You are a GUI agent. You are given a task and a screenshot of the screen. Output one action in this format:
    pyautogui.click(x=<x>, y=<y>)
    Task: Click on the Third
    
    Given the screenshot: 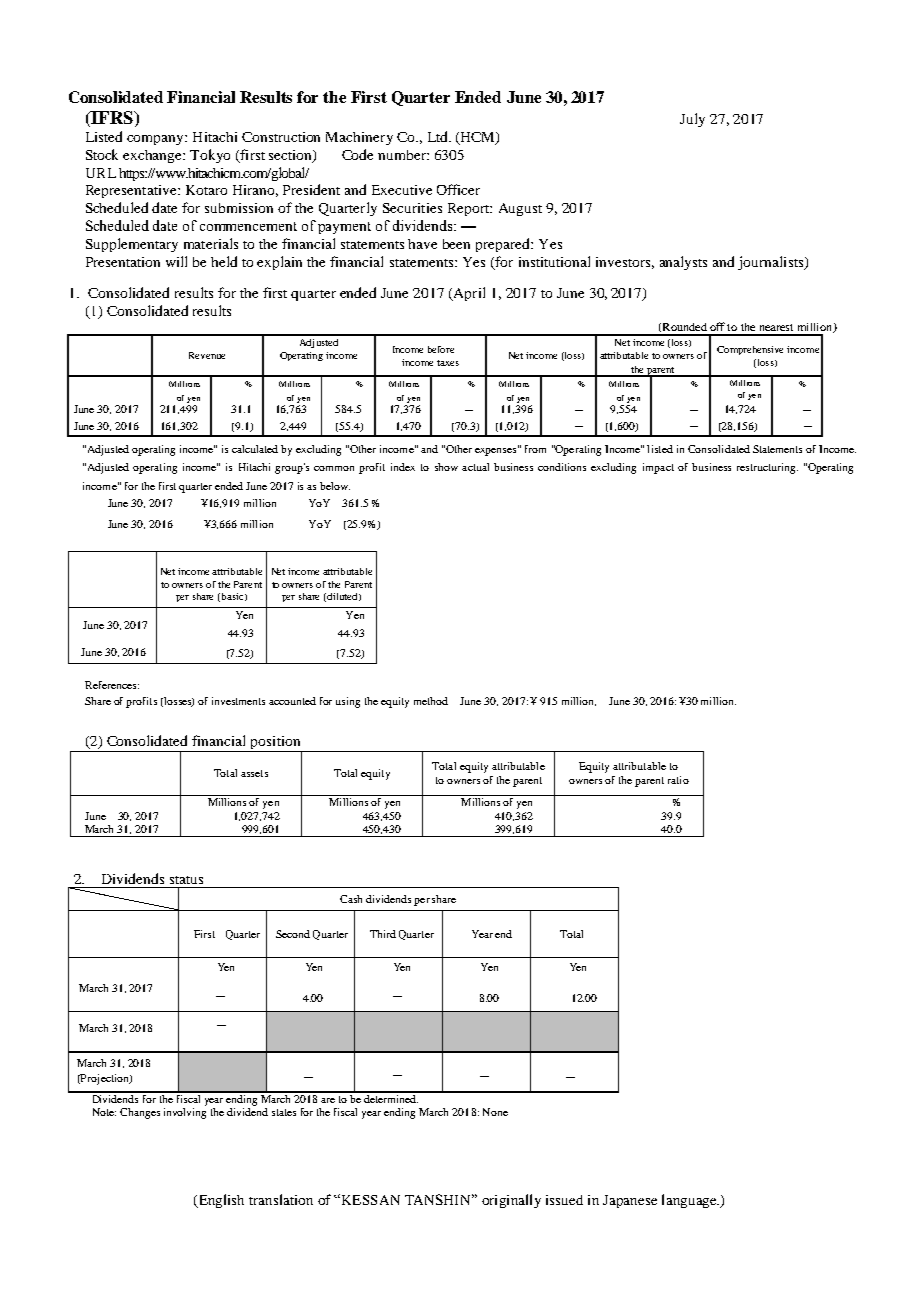 What is the action you would take?
    pyautogui.click(x=383, y=934)
